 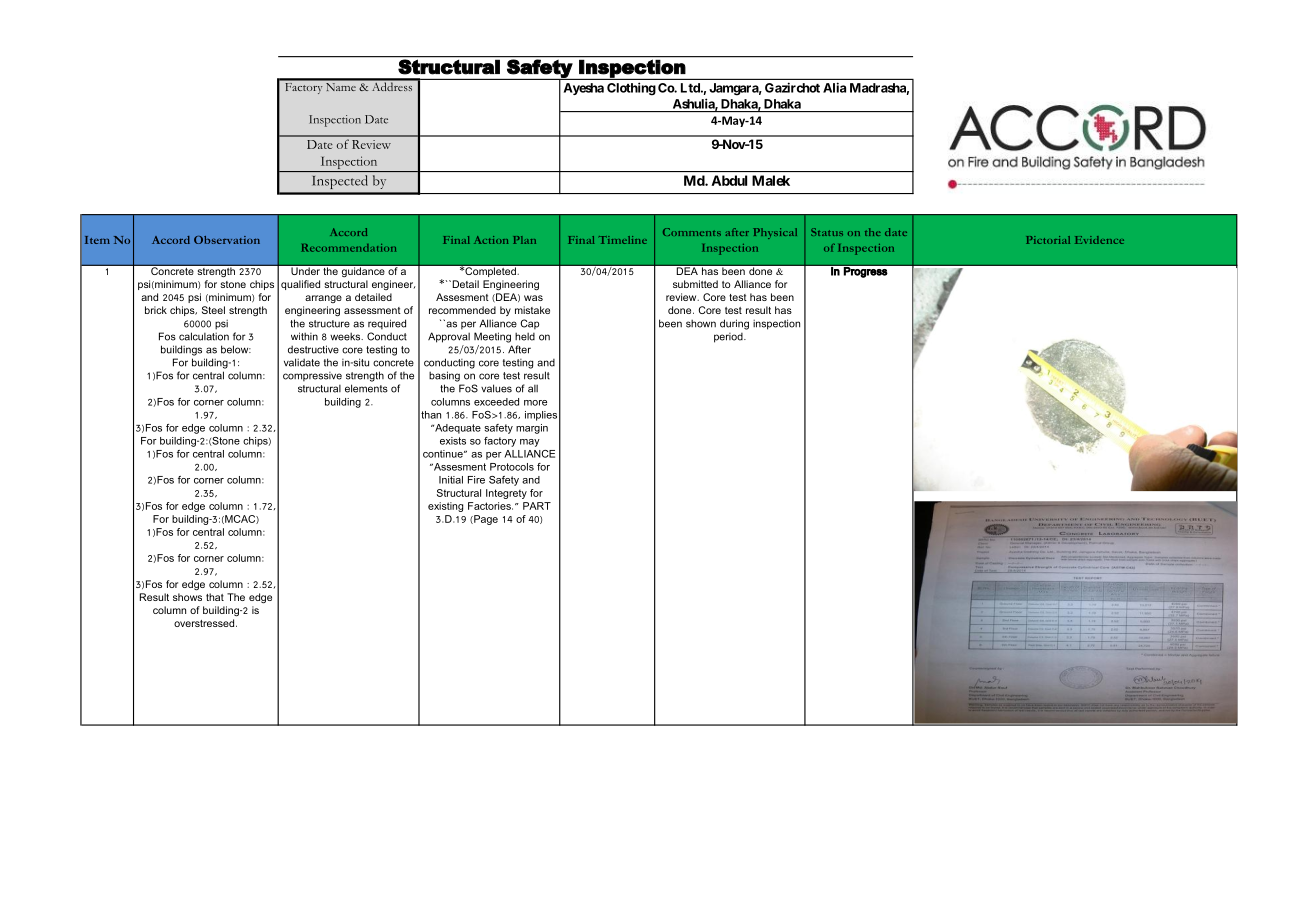 What do you see at coordinates (537, 506) in the screenshot?
I see `PART` at bounding box center [537, 506].
